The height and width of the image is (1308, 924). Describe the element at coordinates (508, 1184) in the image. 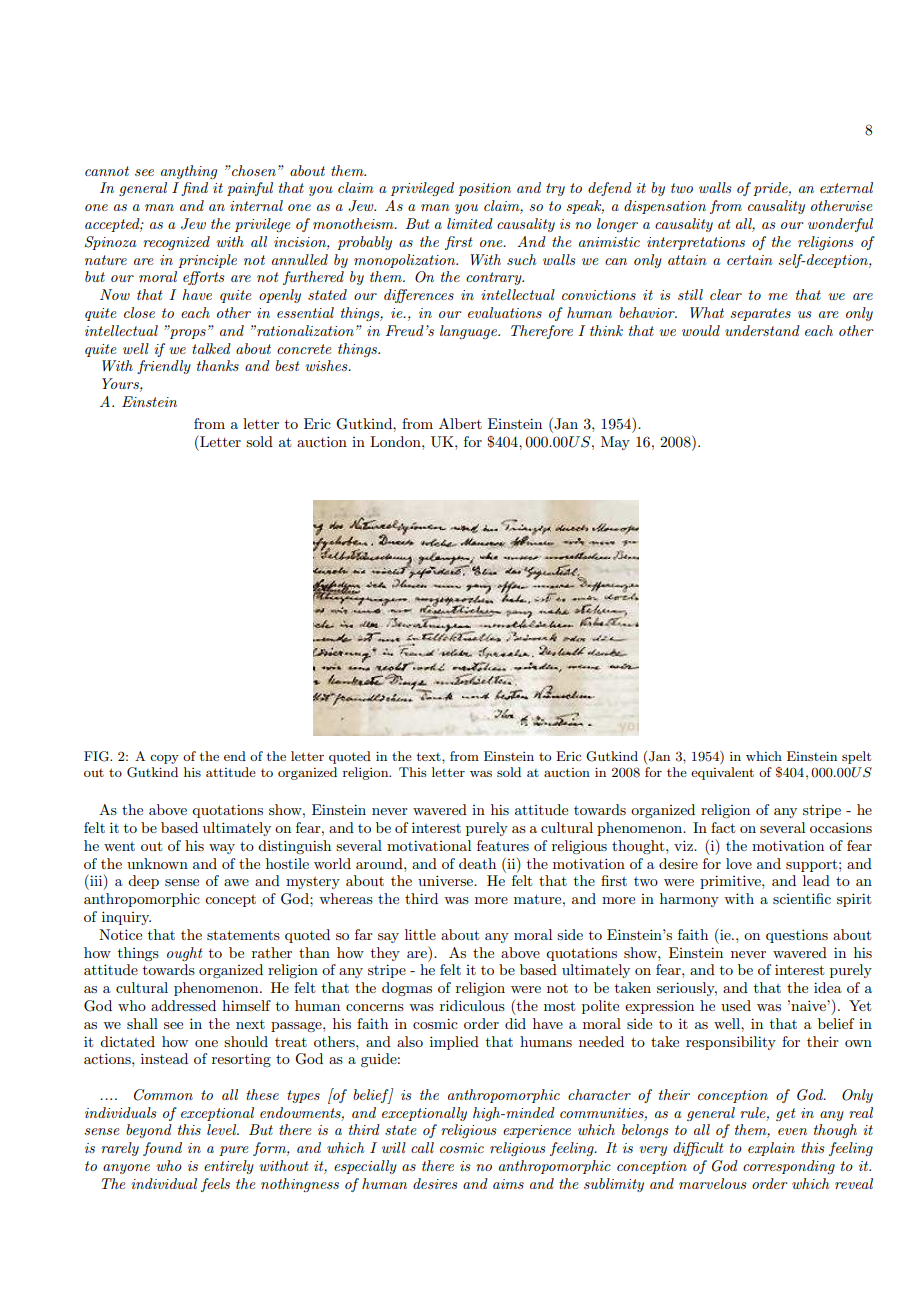

I see `aims` at that location.
